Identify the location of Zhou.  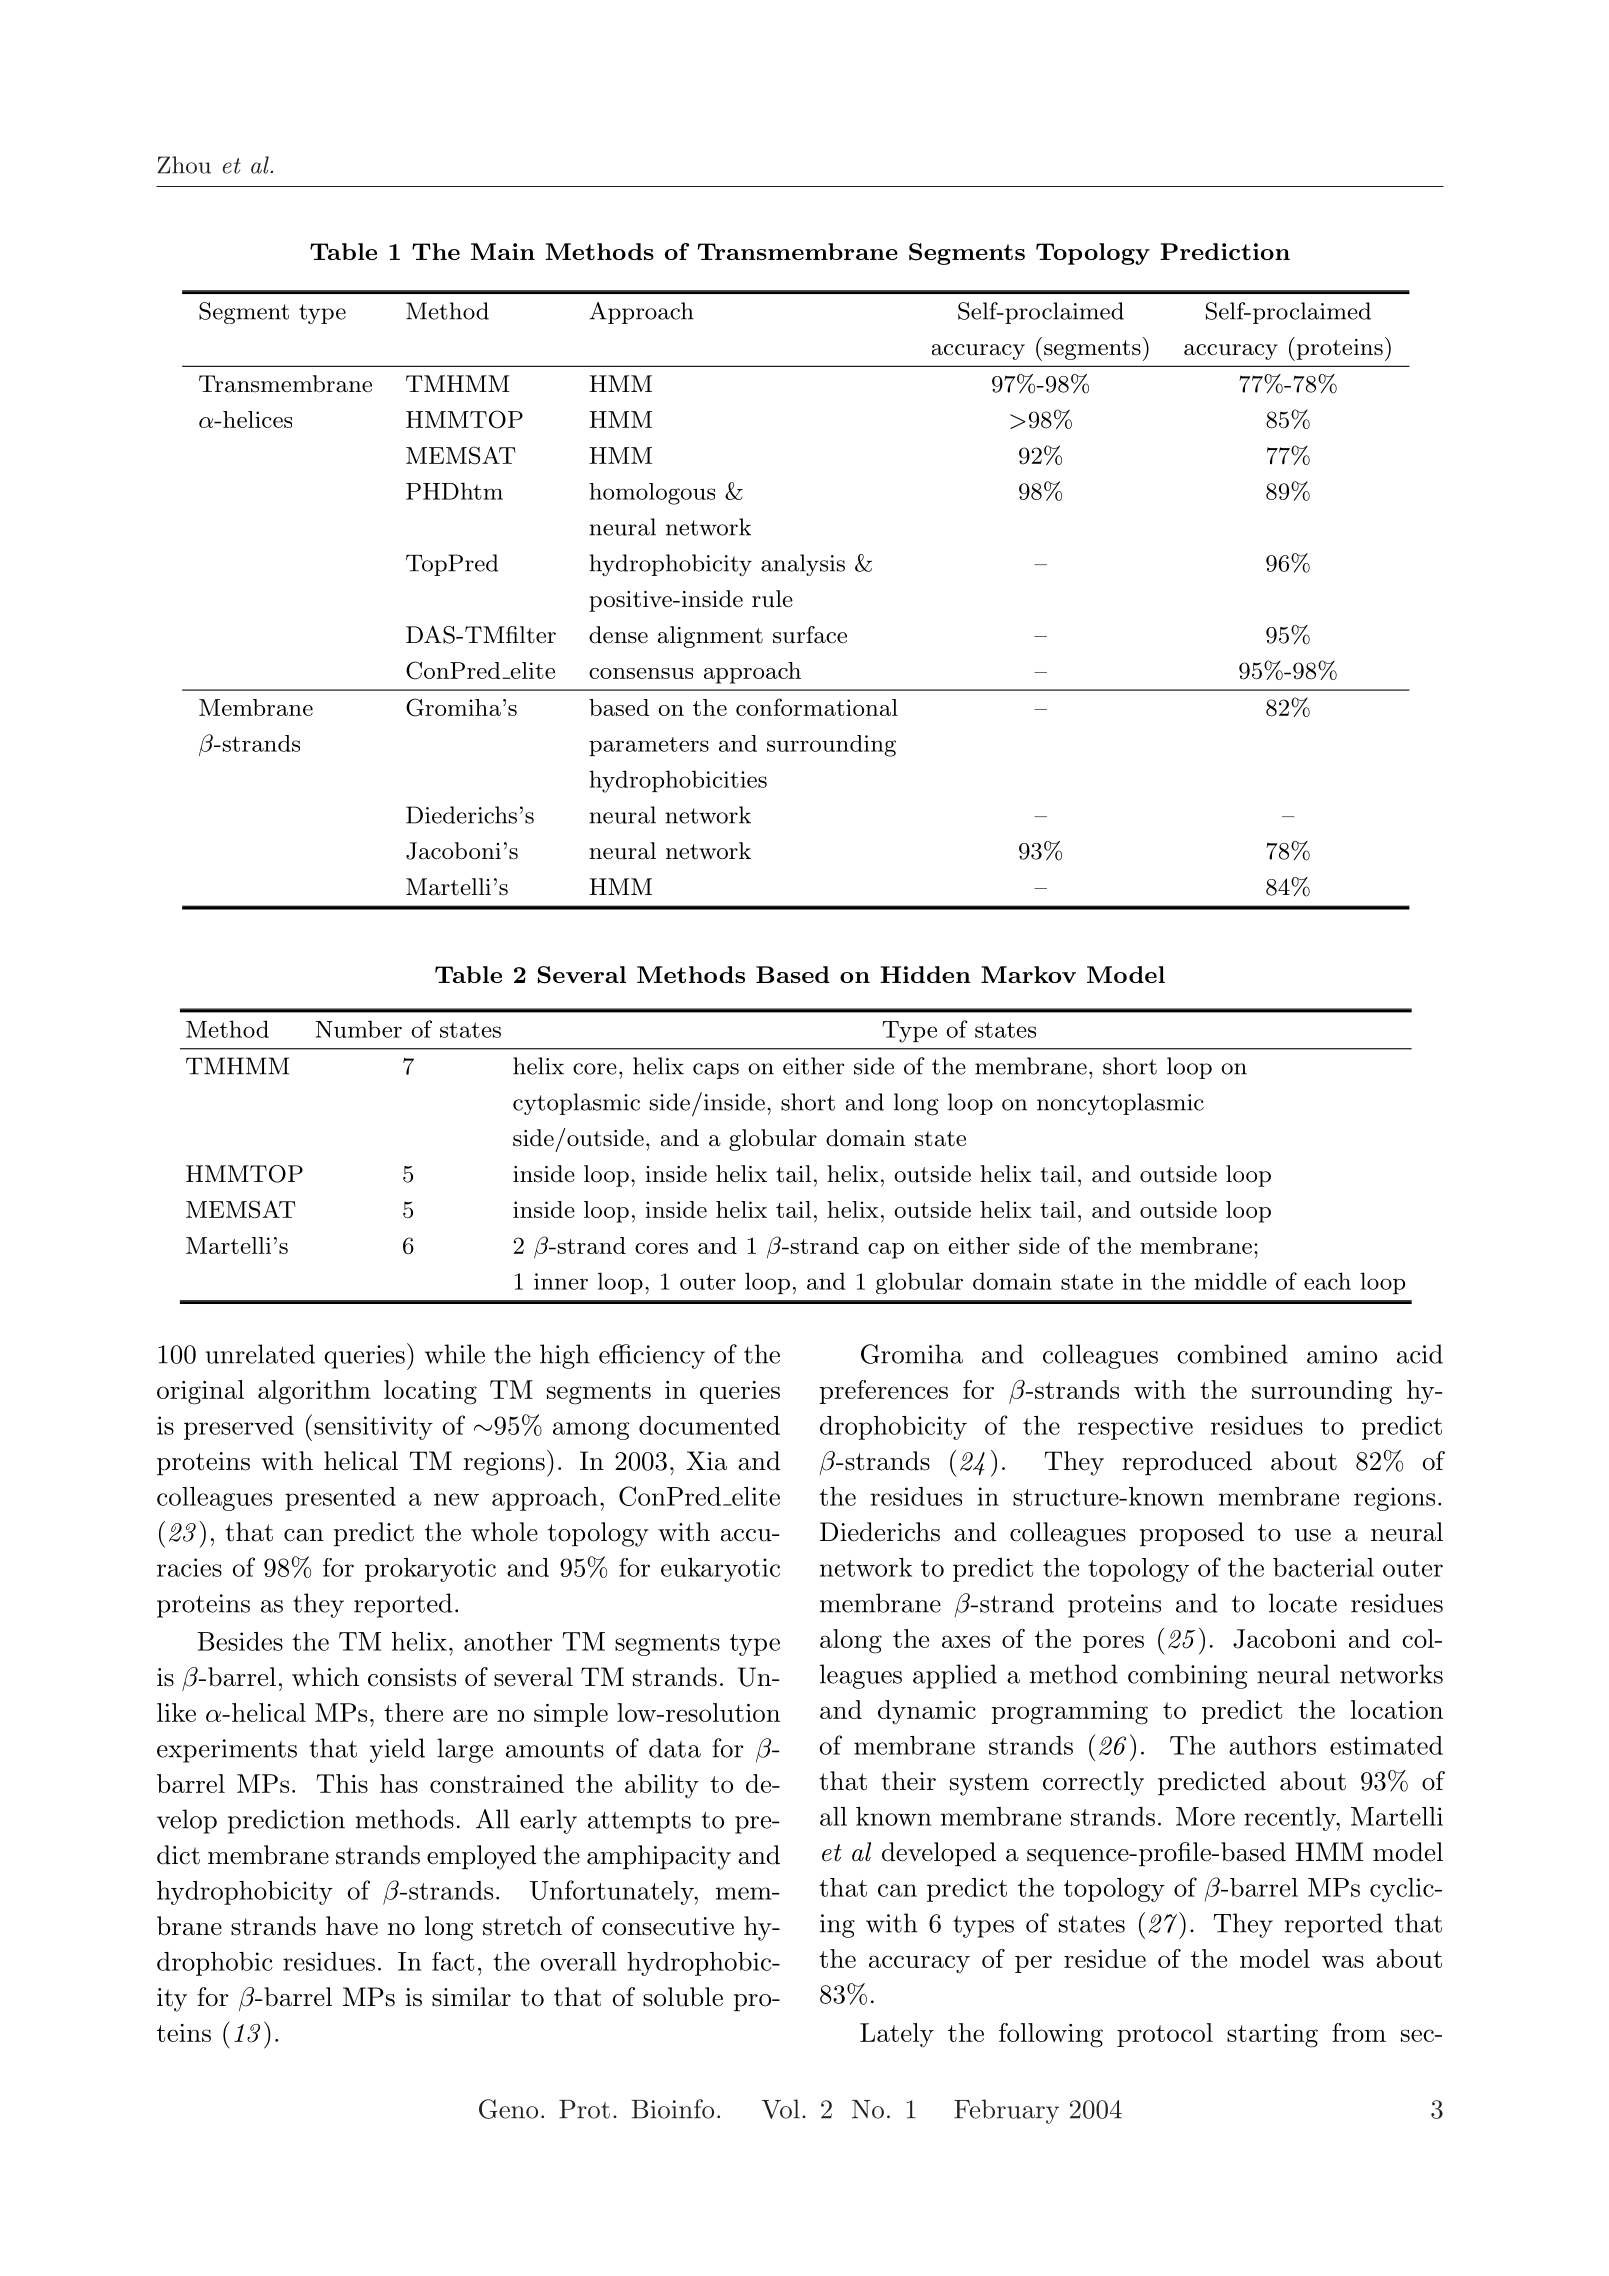
(184, 165).
